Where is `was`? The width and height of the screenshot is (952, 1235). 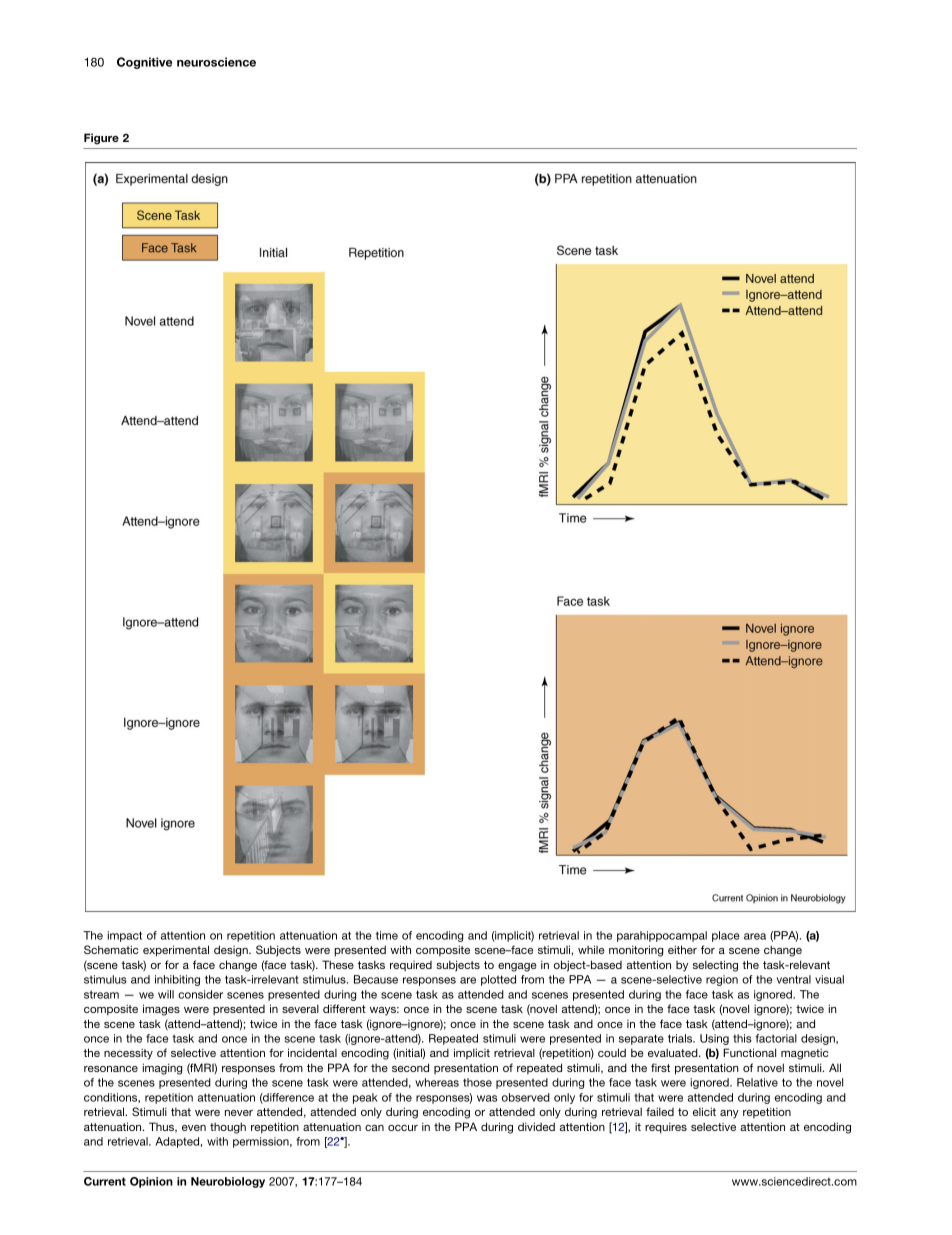
was is located at coordinates (487, 1098).
